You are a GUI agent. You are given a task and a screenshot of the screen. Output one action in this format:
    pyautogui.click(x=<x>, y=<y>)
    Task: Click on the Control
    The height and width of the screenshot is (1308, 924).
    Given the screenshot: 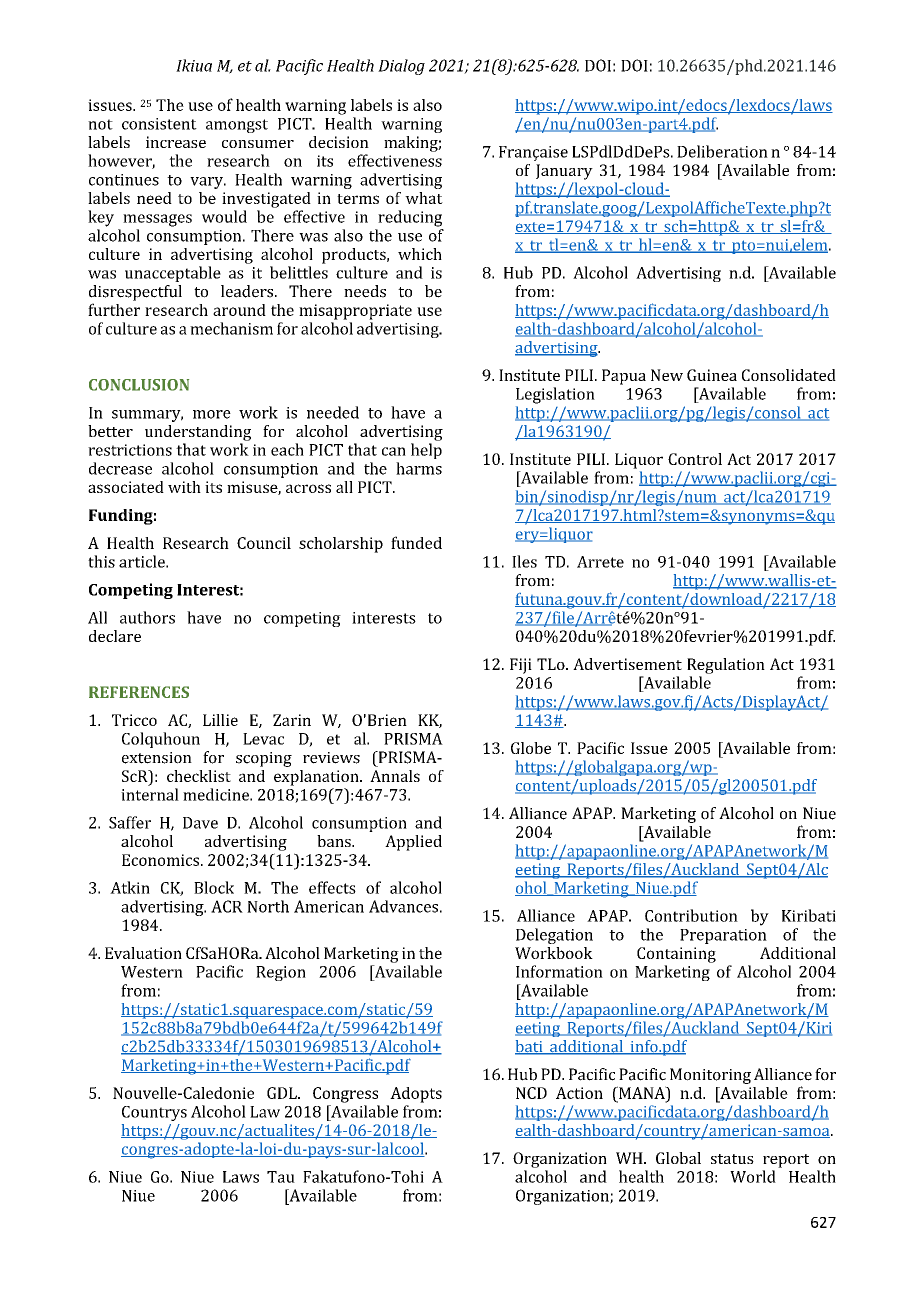 What is the action you would take?
    pyautogui.click(x=695, y=459)
